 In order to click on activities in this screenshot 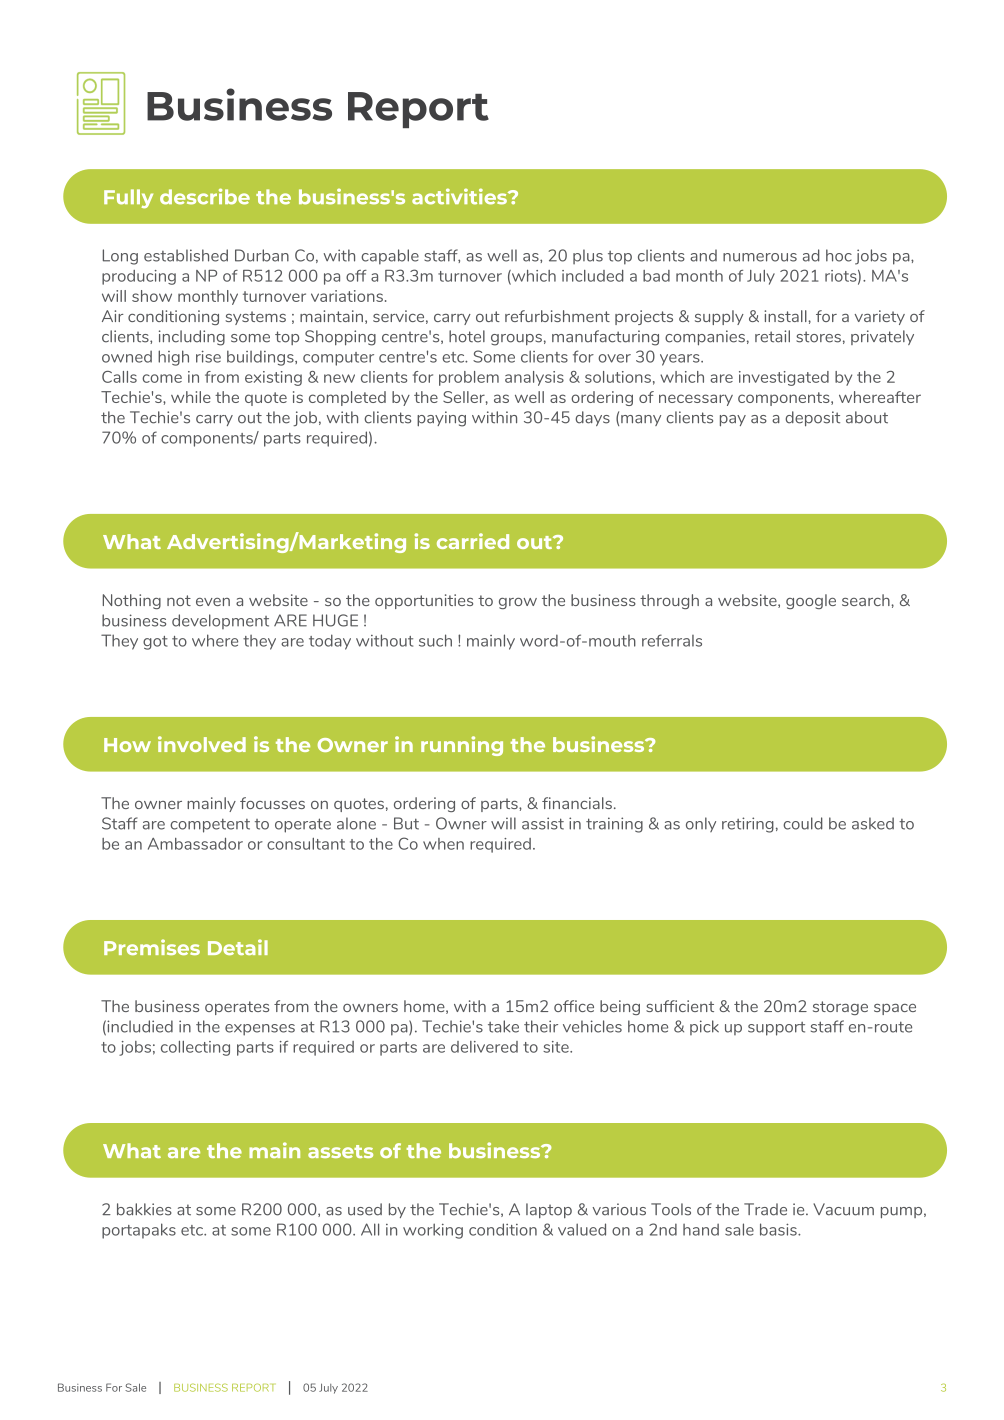, I will do `click(460, 196)`.
